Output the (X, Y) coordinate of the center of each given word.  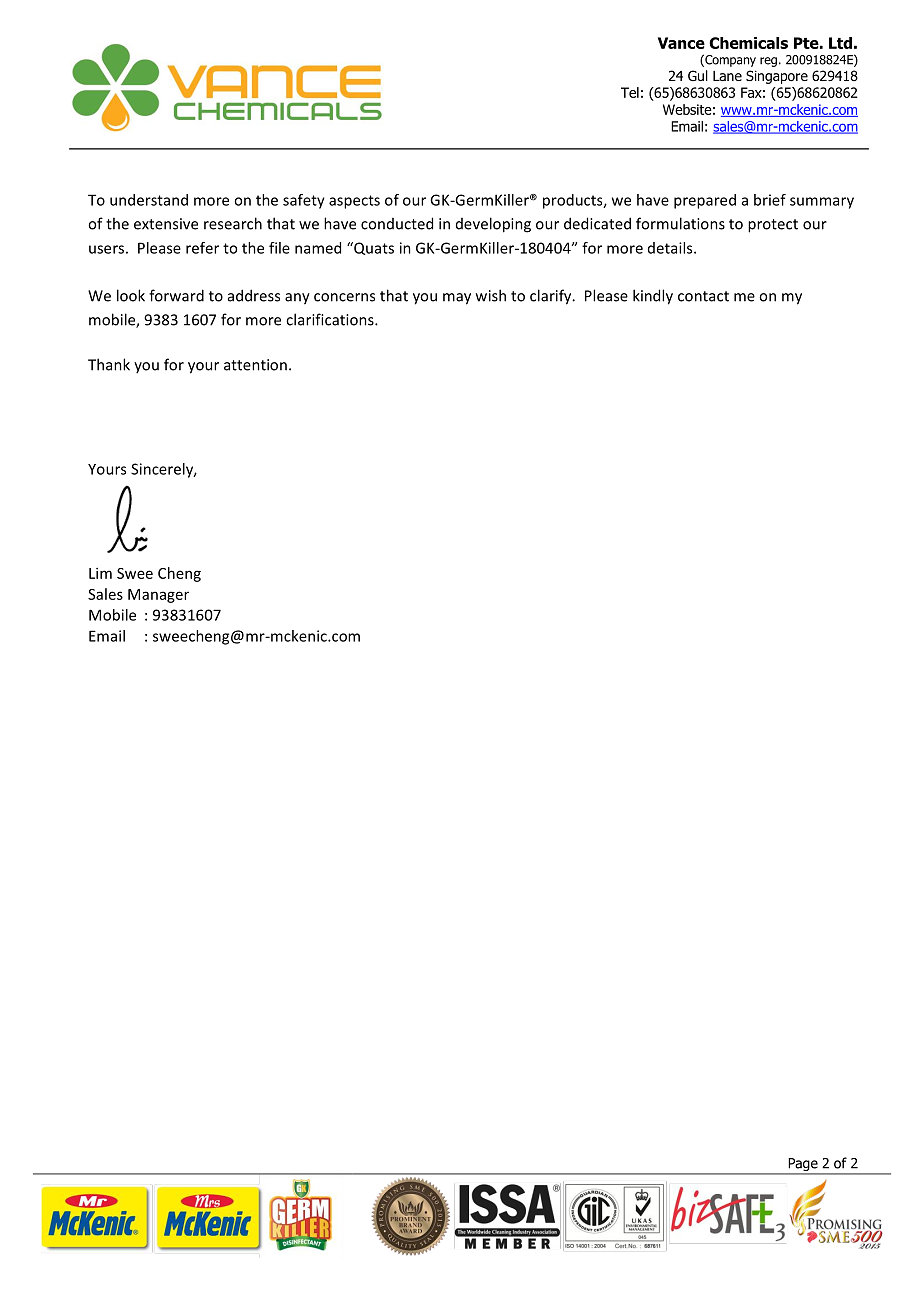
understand (149, 200)
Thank (109, 364)
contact (703, 296)
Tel (630, 92)
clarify (552, 297)
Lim (100, 573)
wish (491, 295)
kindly (653, 297)
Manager (158, 596)
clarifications (331, 319)
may (457, 299)
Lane (727, 76)
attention (255, 365)
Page (803, 1166)
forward (176, 295)
